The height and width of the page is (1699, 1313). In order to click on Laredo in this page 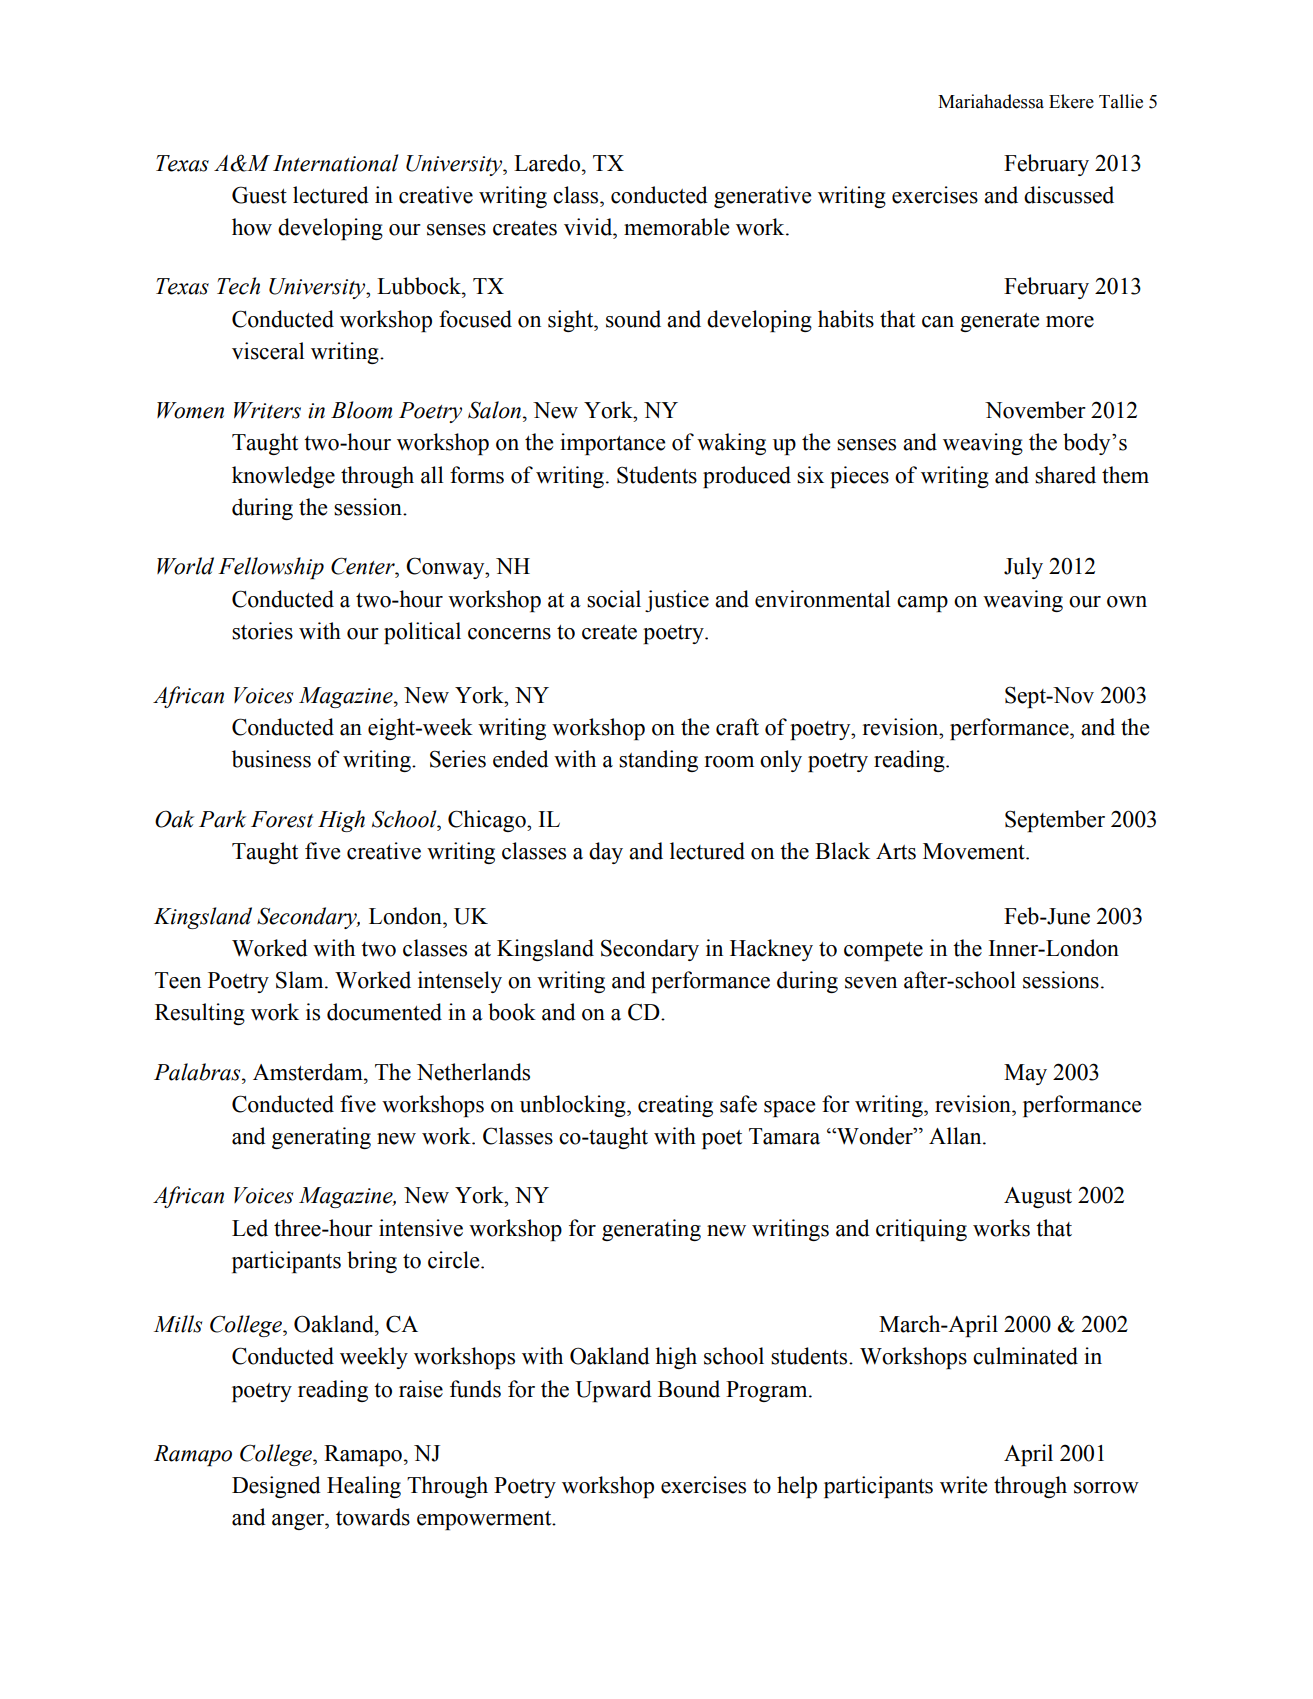, I will do `click(547, 163)`.
